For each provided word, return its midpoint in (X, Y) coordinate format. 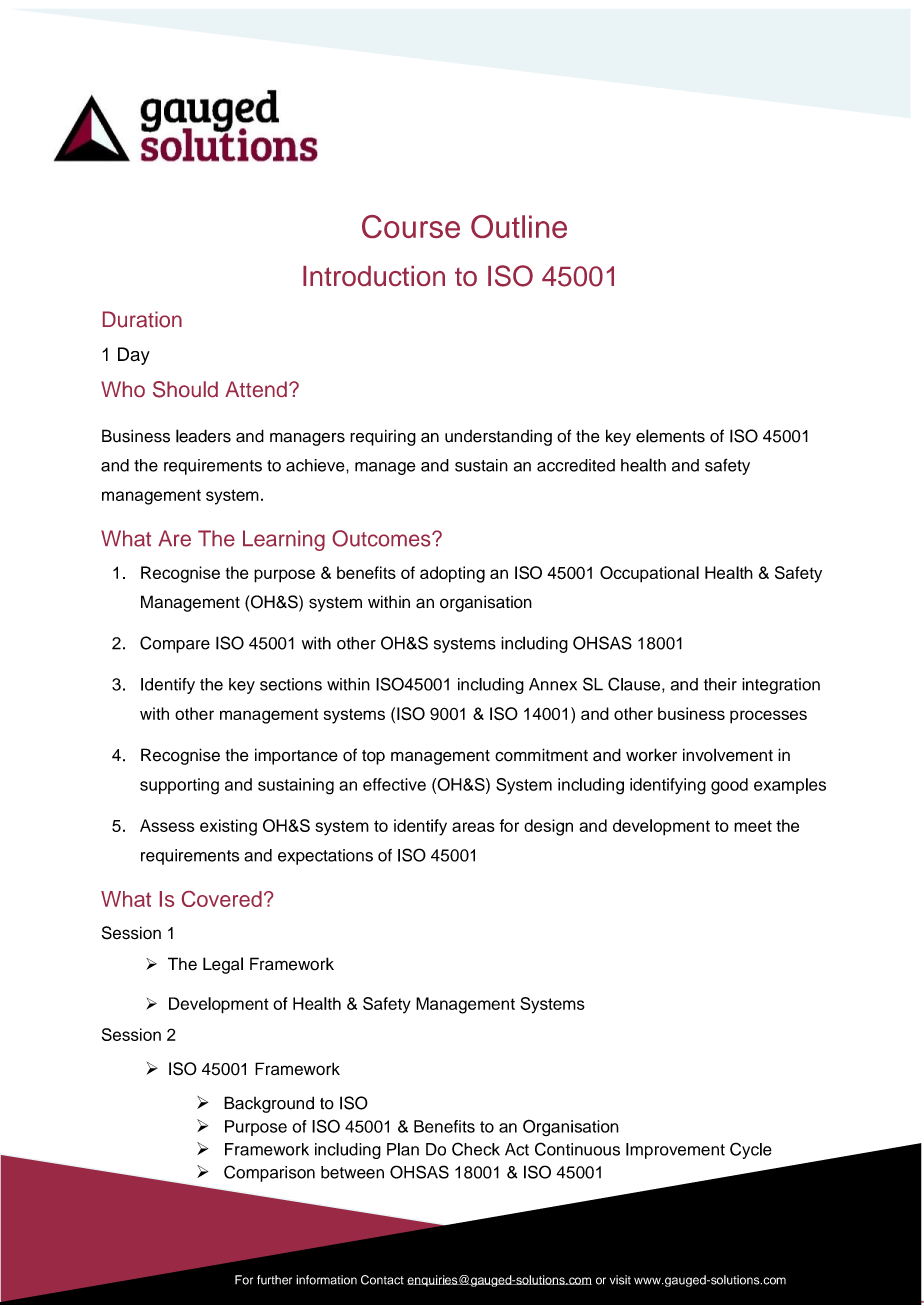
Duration (142, 319)
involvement (728, 755)
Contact (382, 1280)
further (274, 1280)
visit (620, 1280)
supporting (179, 786)
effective (394, 784)
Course (411, 226)
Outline (519, 226)
